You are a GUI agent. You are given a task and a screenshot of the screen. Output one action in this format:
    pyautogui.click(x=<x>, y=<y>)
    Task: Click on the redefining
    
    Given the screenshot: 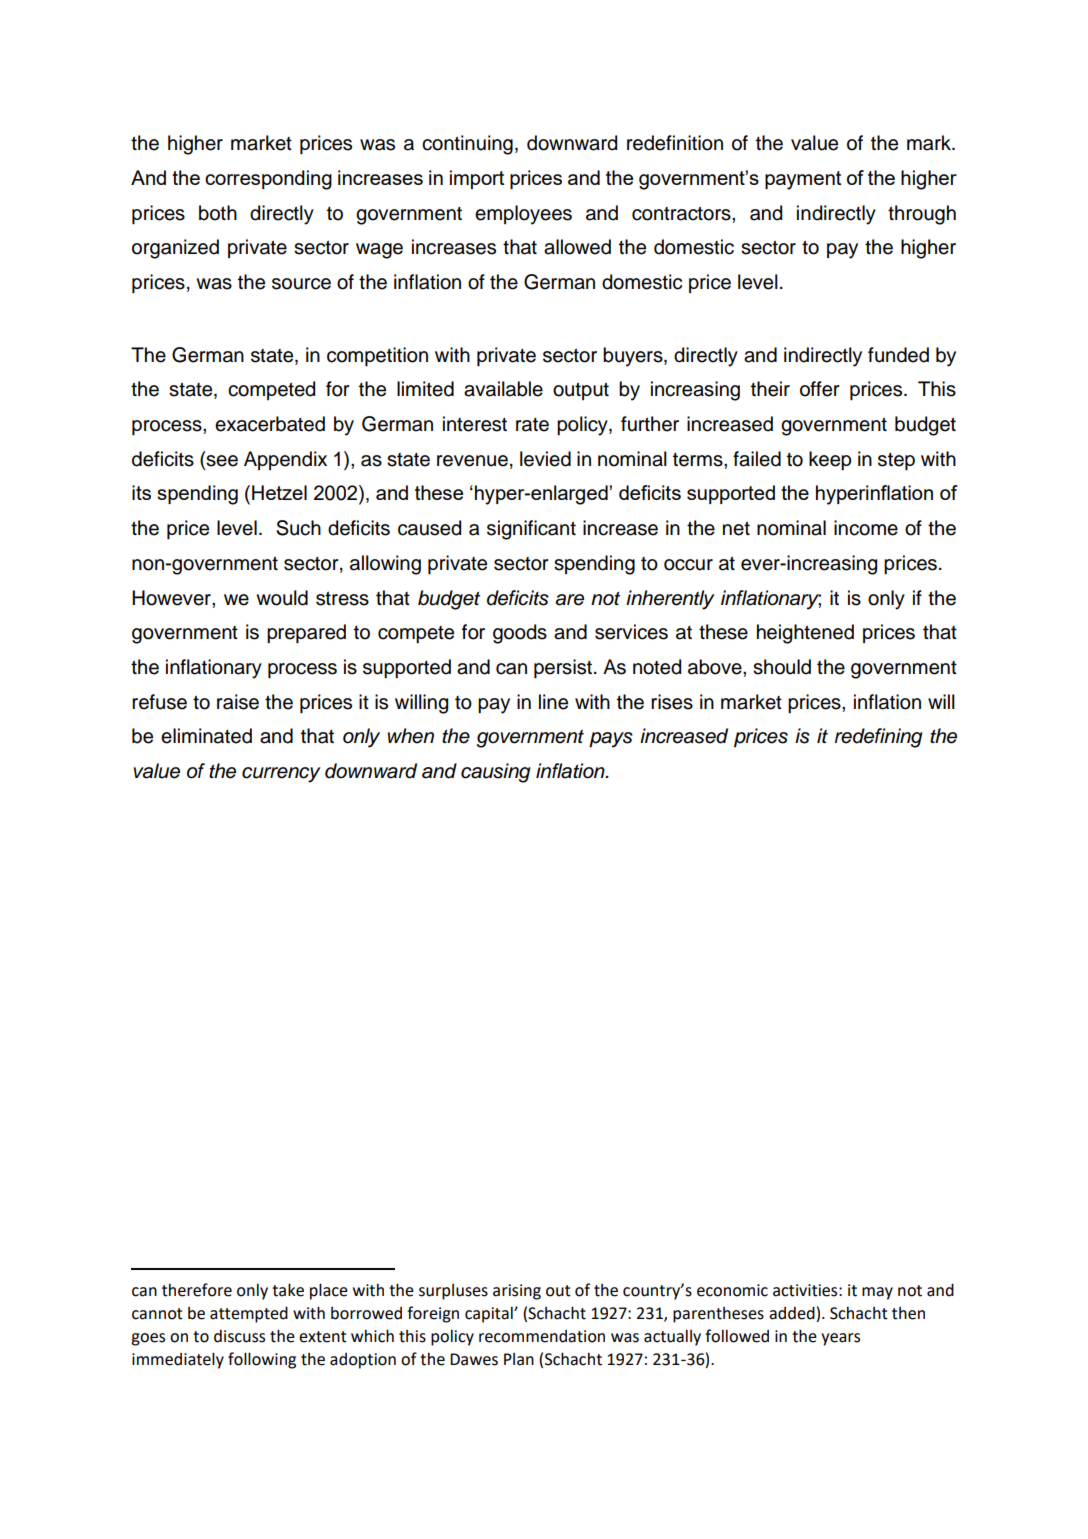 What is the action you would take?
    pyautogui.click(x=879, y=738)
